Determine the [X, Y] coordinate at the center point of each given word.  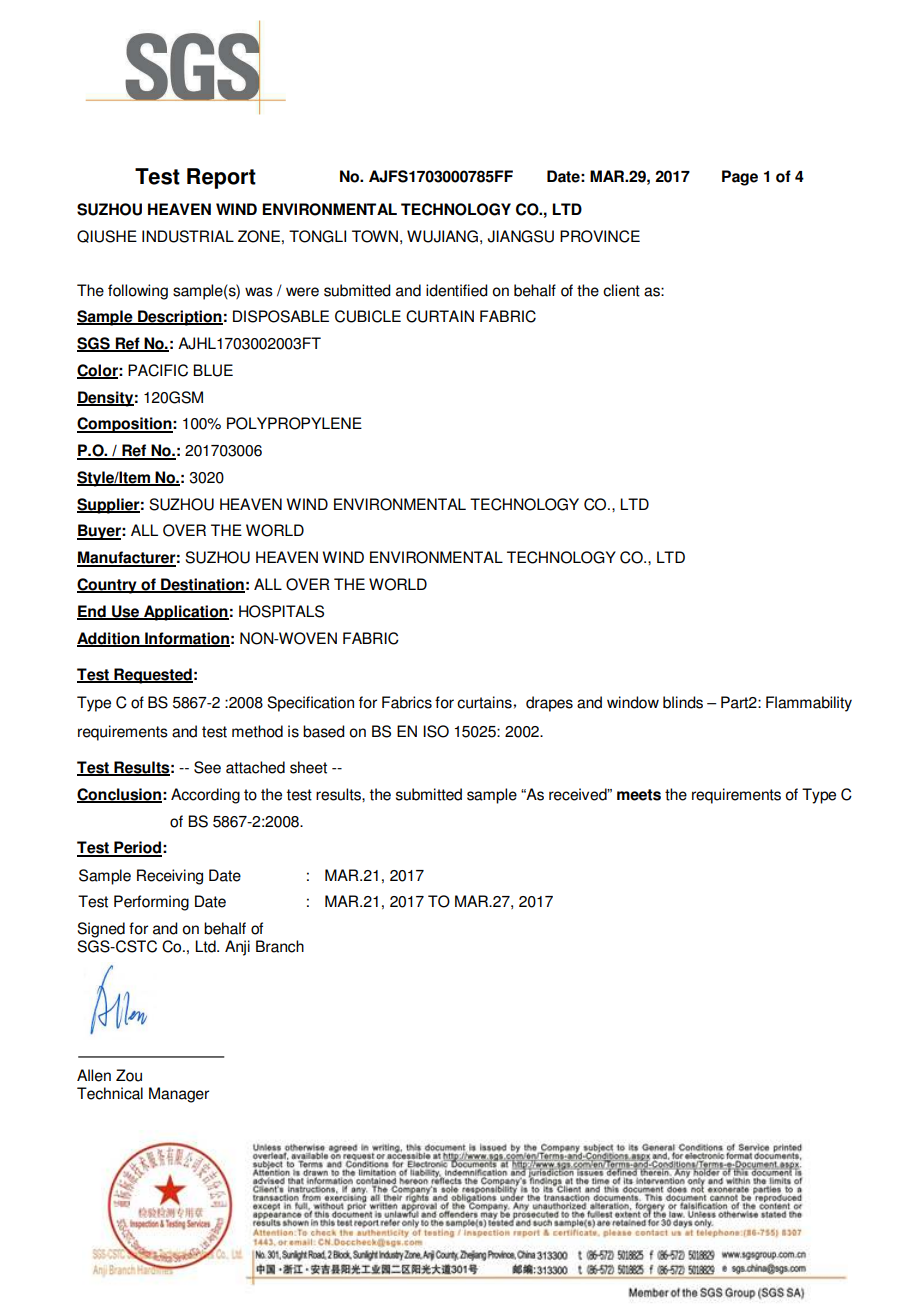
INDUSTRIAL [188, 236]
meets [639, 795]
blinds [683, 702]
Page [740, 178]
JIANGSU [521, 236]
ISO [436, 731]
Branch [280, 946]
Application [185, 613]
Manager [179, 1095]
